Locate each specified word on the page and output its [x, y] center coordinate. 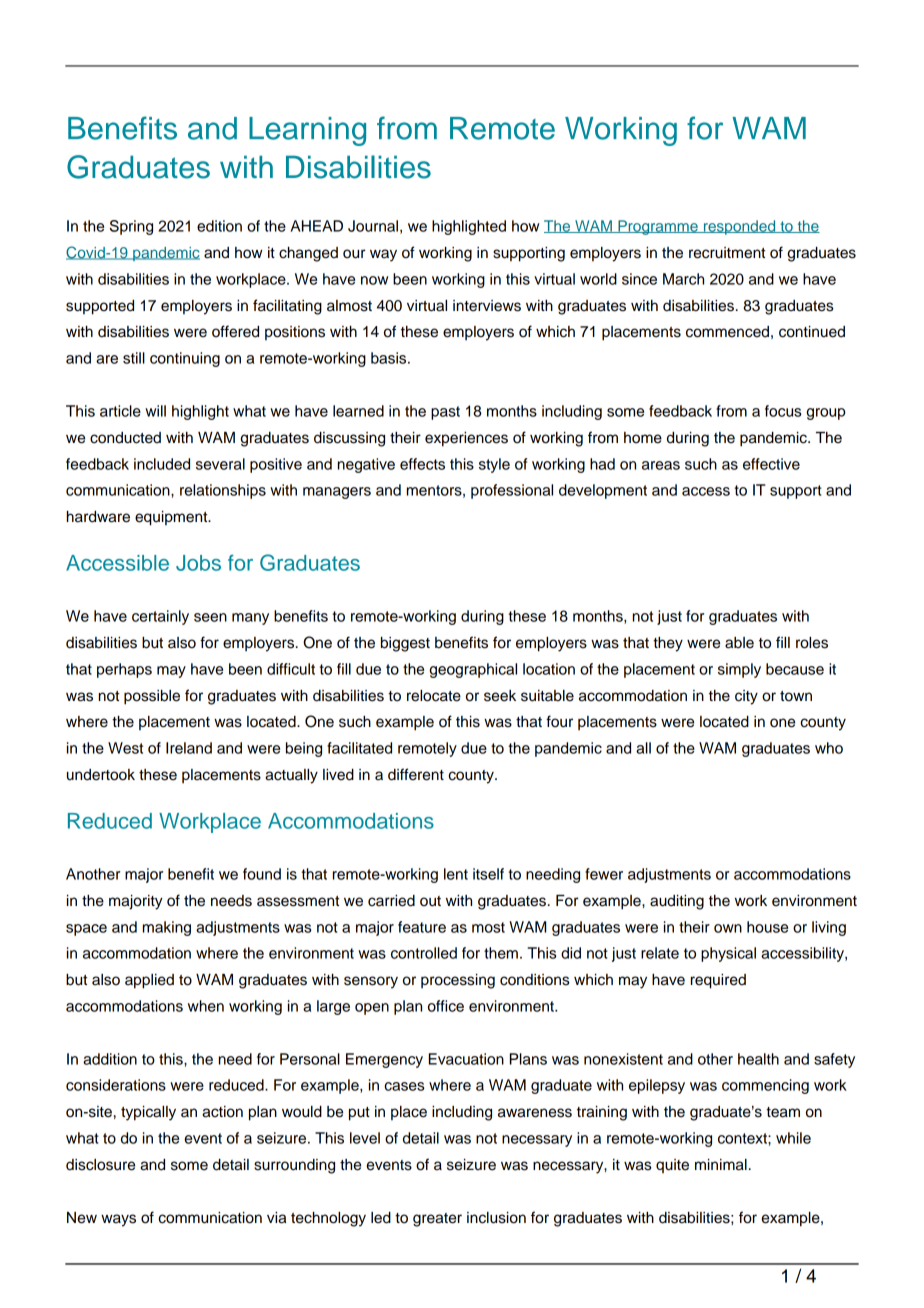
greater [437, 1220]
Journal [373, 226]
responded [739, 227]
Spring [131, 227]
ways [118, 1220]
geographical [473, 670]
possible [152, 697]
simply [739, 670]
